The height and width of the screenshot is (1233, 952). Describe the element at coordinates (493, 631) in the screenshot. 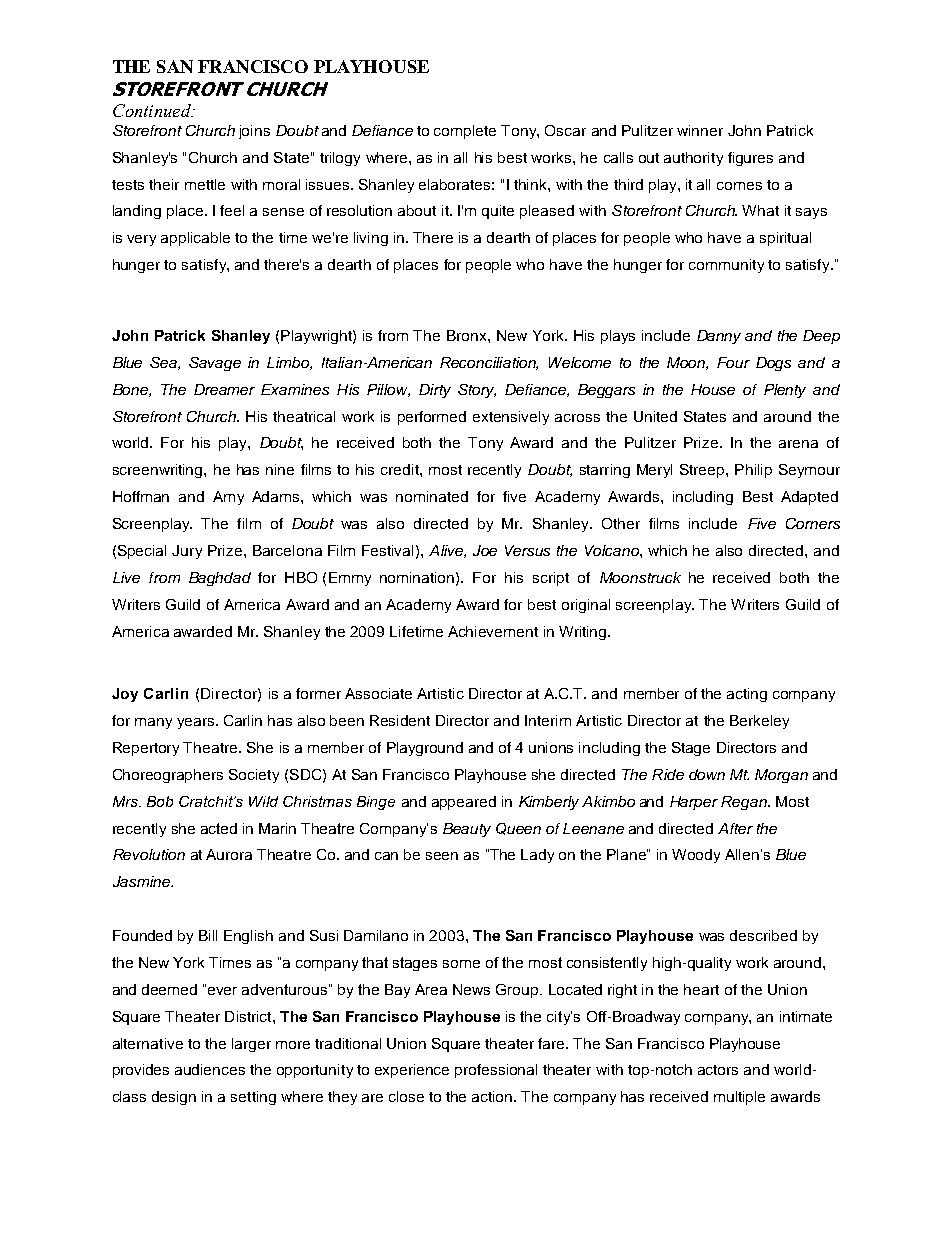

I see `Achievement` at that location.
